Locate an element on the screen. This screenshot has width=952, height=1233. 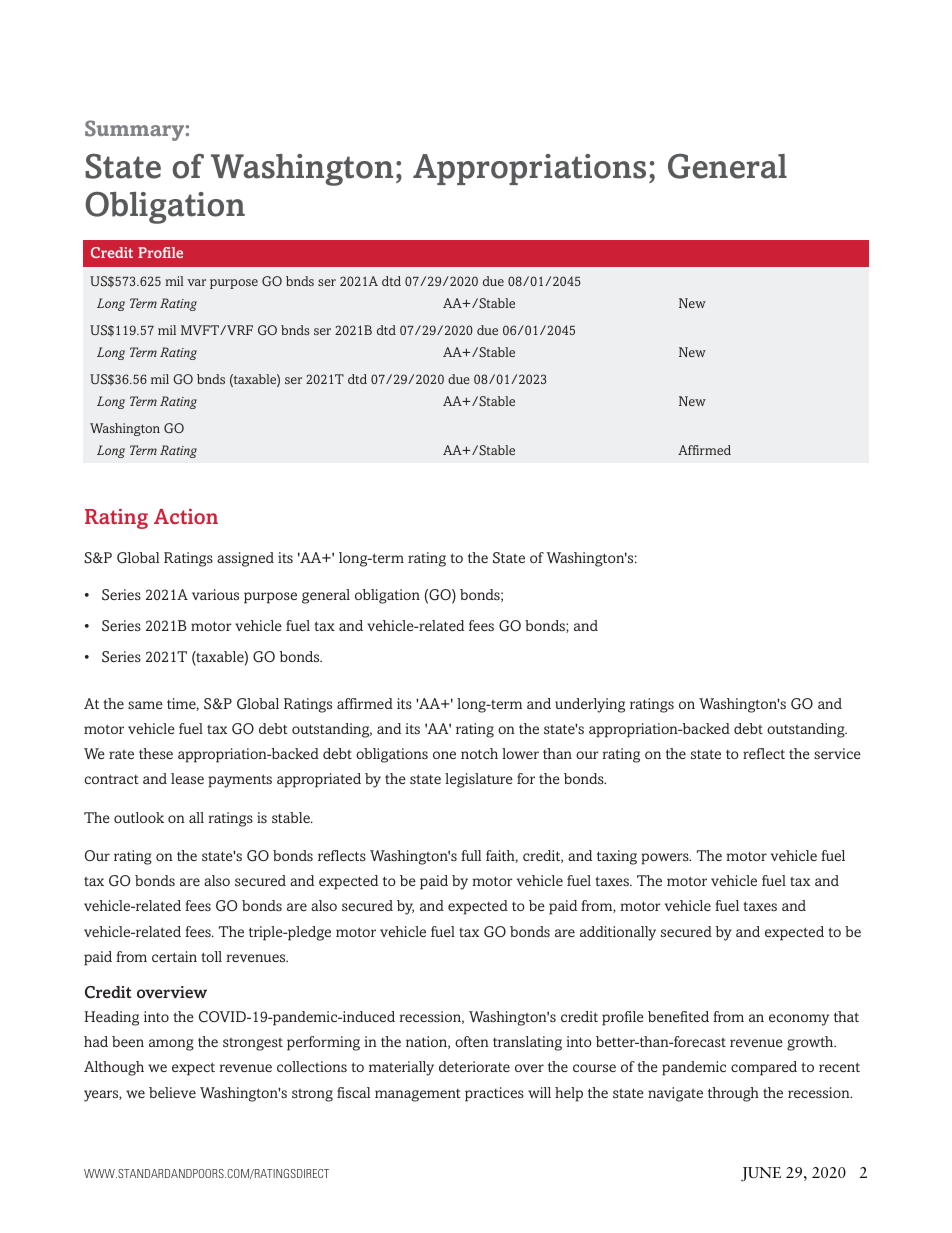
same is located at coordinates (145, 705).
